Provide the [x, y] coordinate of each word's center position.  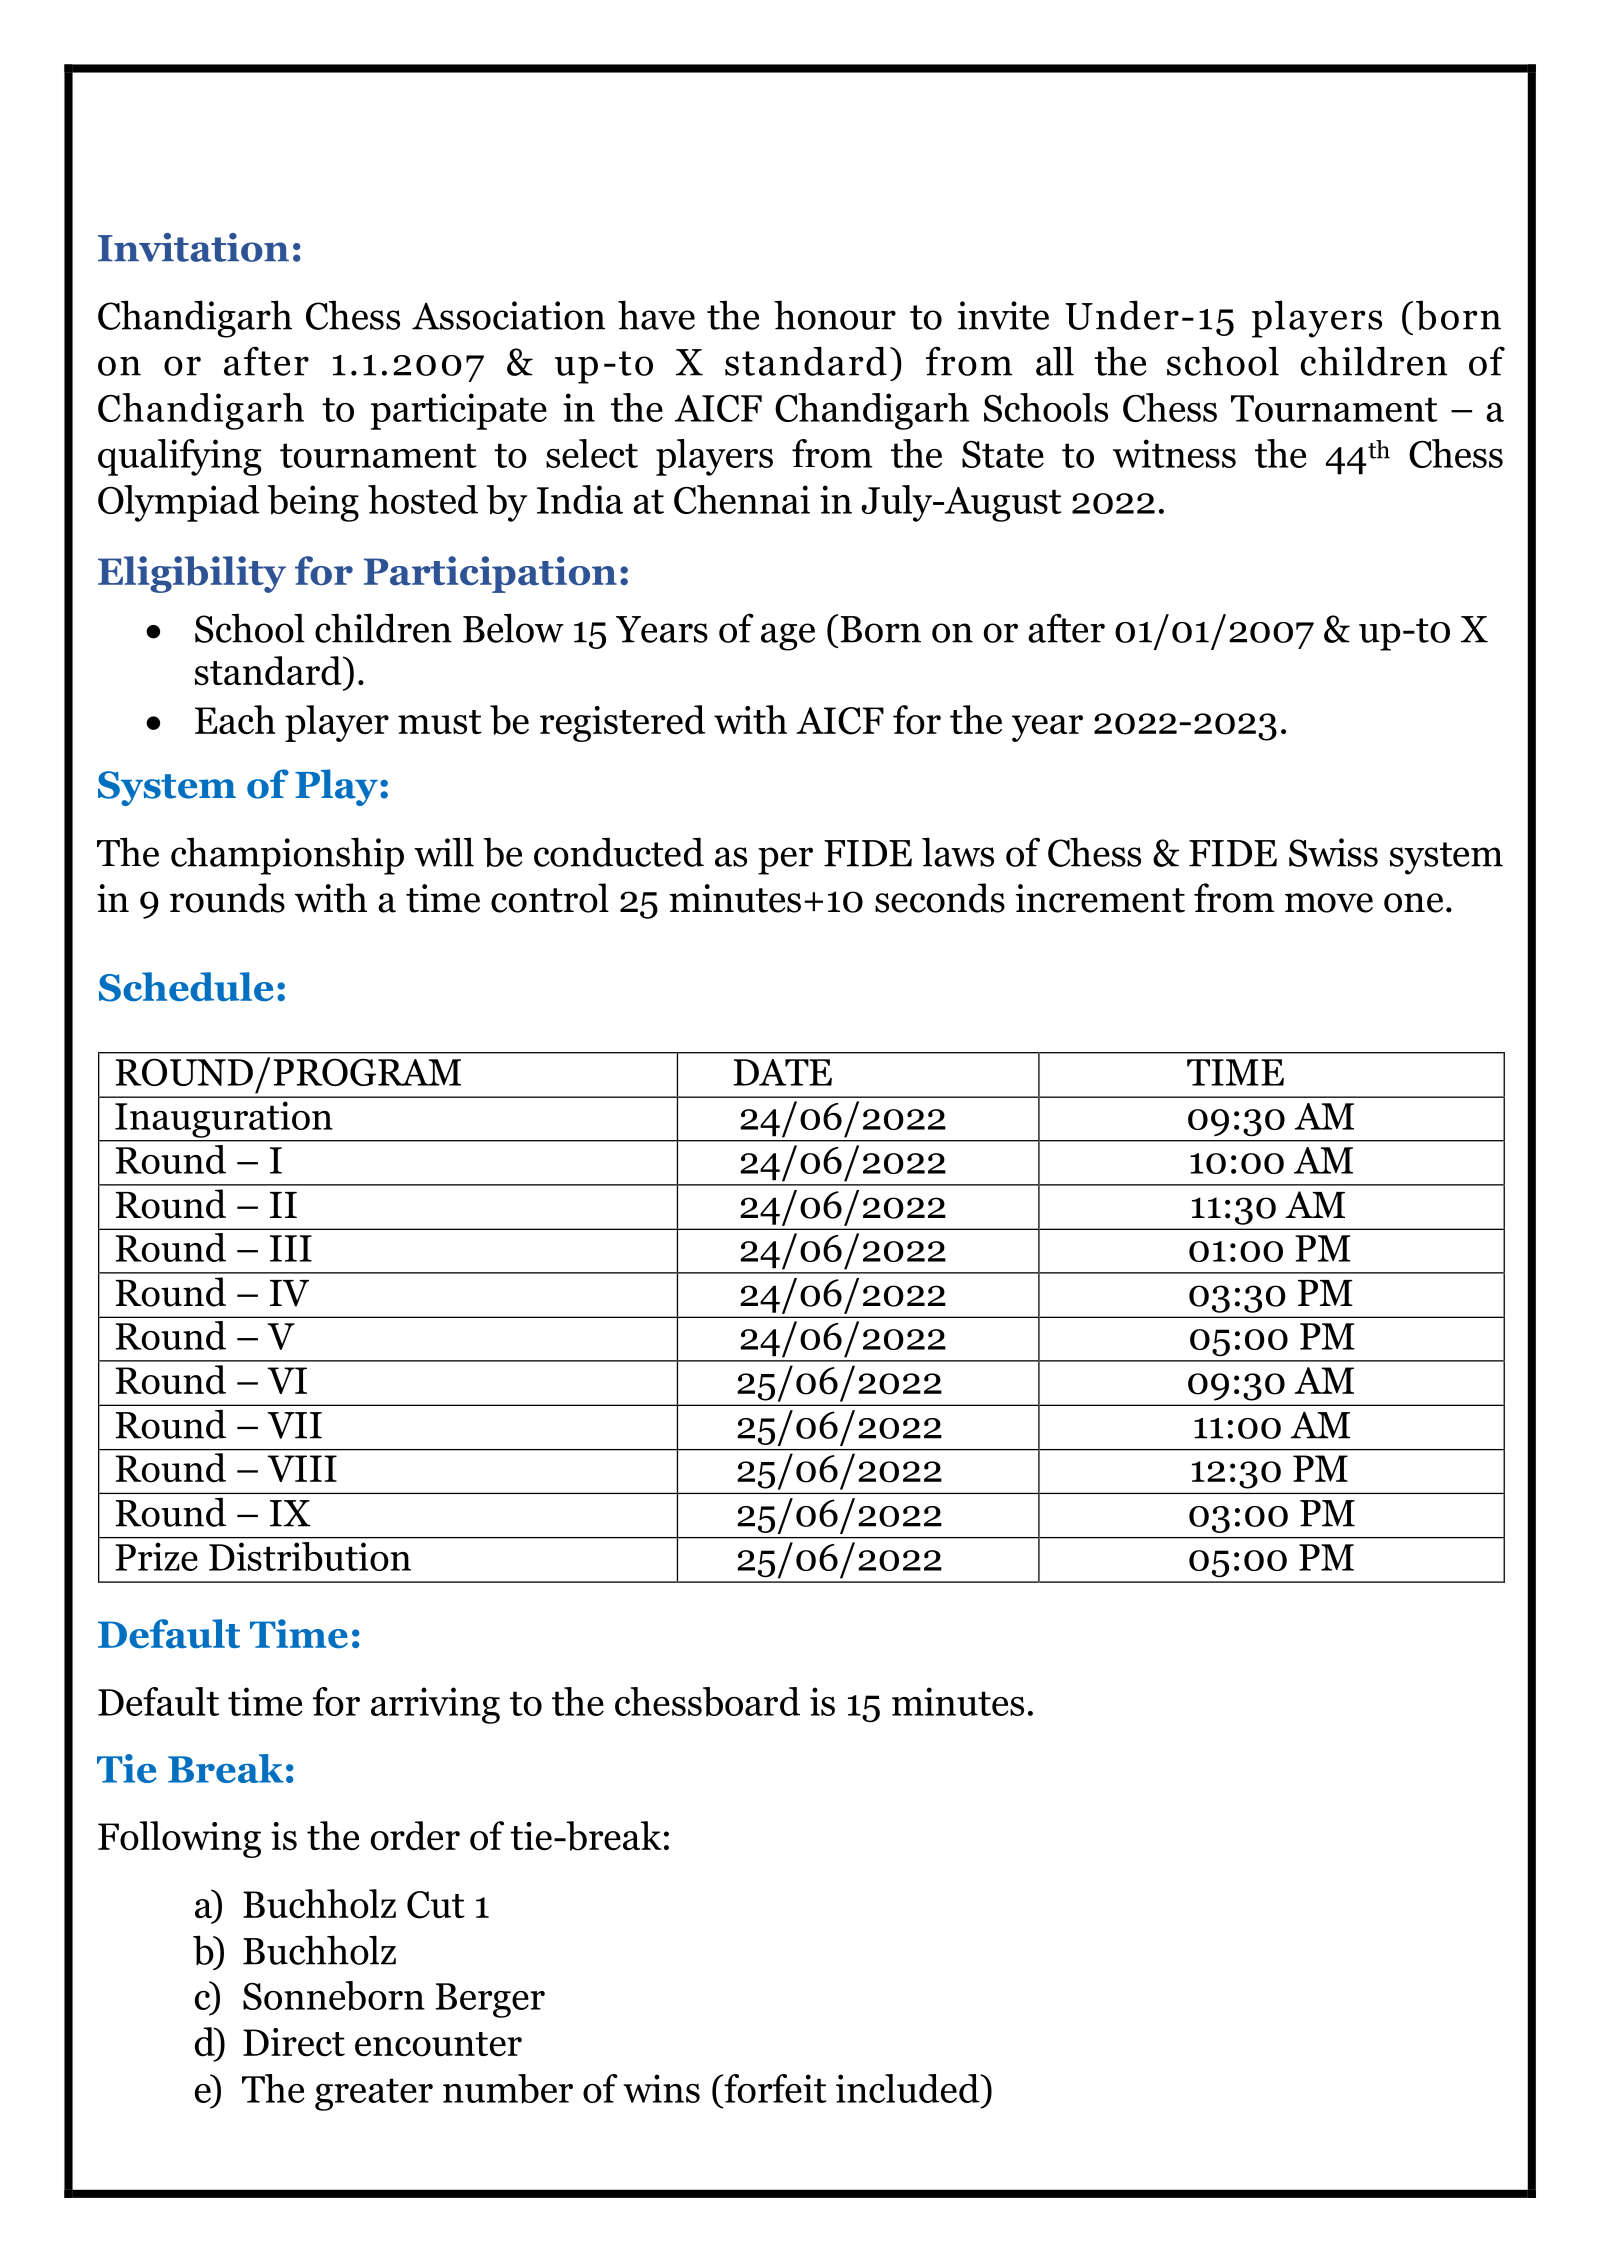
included [909, 2088]
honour [835, 315]
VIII [302, 1468]
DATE [782, 1072]
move [1329, 903]
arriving [435, 1705]
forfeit [774, 2088]
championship [287, 856]
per [785, 861]
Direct [294, 2042]
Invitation [193, 247]
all [1055, 361]
